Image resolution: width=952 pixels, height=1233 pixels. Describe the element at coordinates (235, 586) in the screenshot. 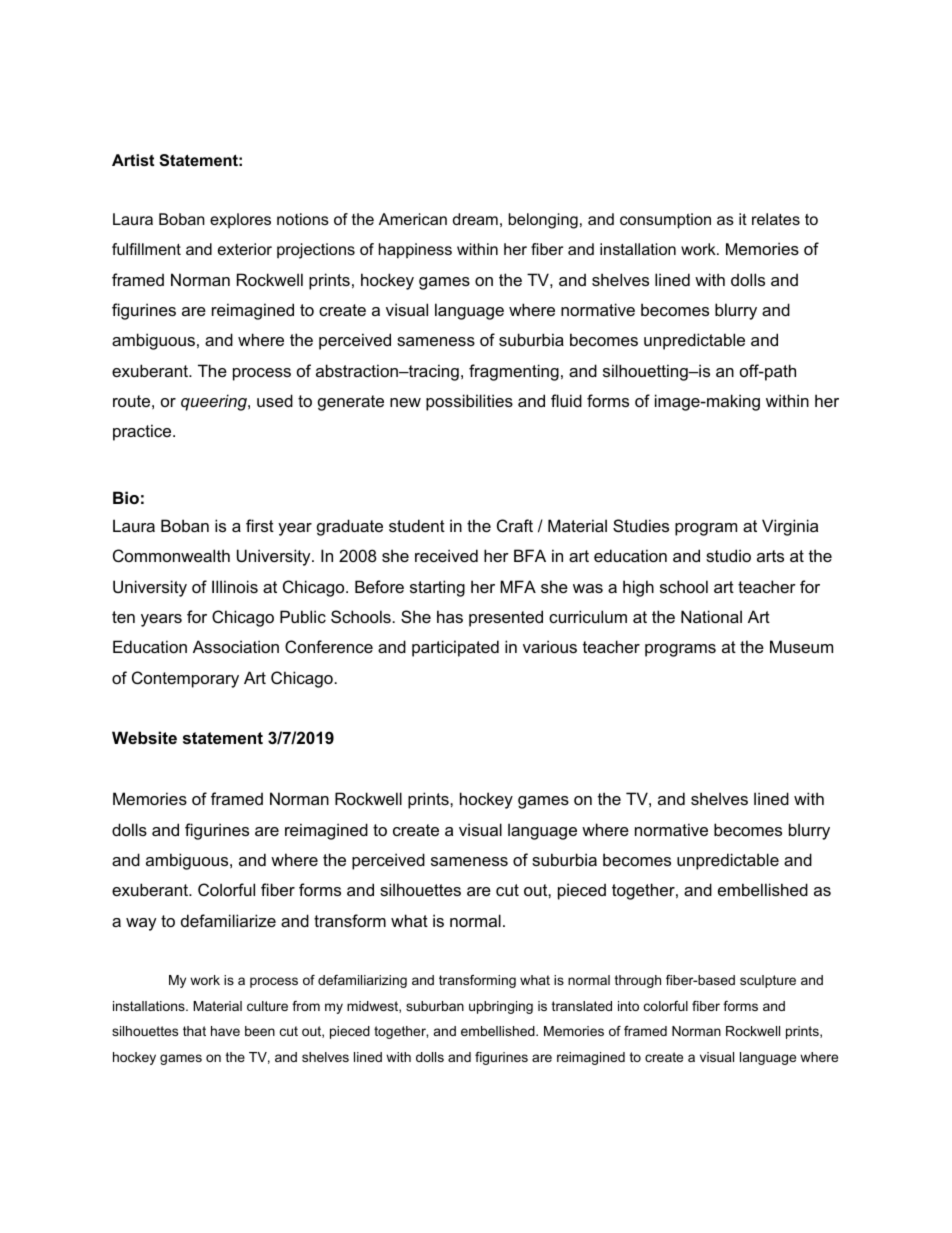

I see `Illinois` at that location.
